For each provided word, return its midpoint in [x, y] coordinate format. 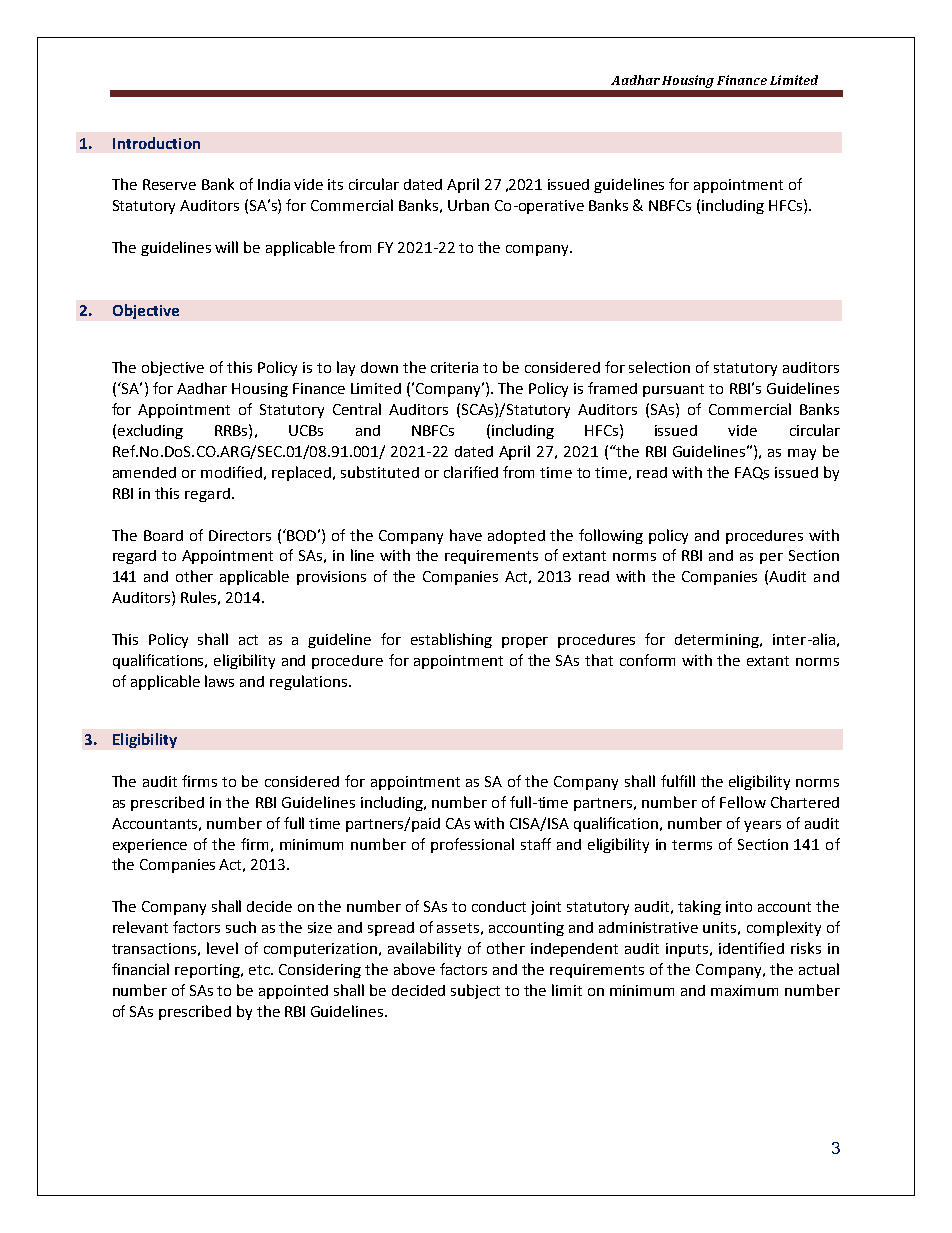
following [611, 536]
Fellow [743, 802]
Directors [240, 535]
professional [472, 845]
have [466, 535]
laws [219, 681]
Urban [468, 205]
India [274, 184]
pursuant [673, 390]
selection [659, 367]
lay [346, 368]
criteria [454, 367]
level [222, 948]
